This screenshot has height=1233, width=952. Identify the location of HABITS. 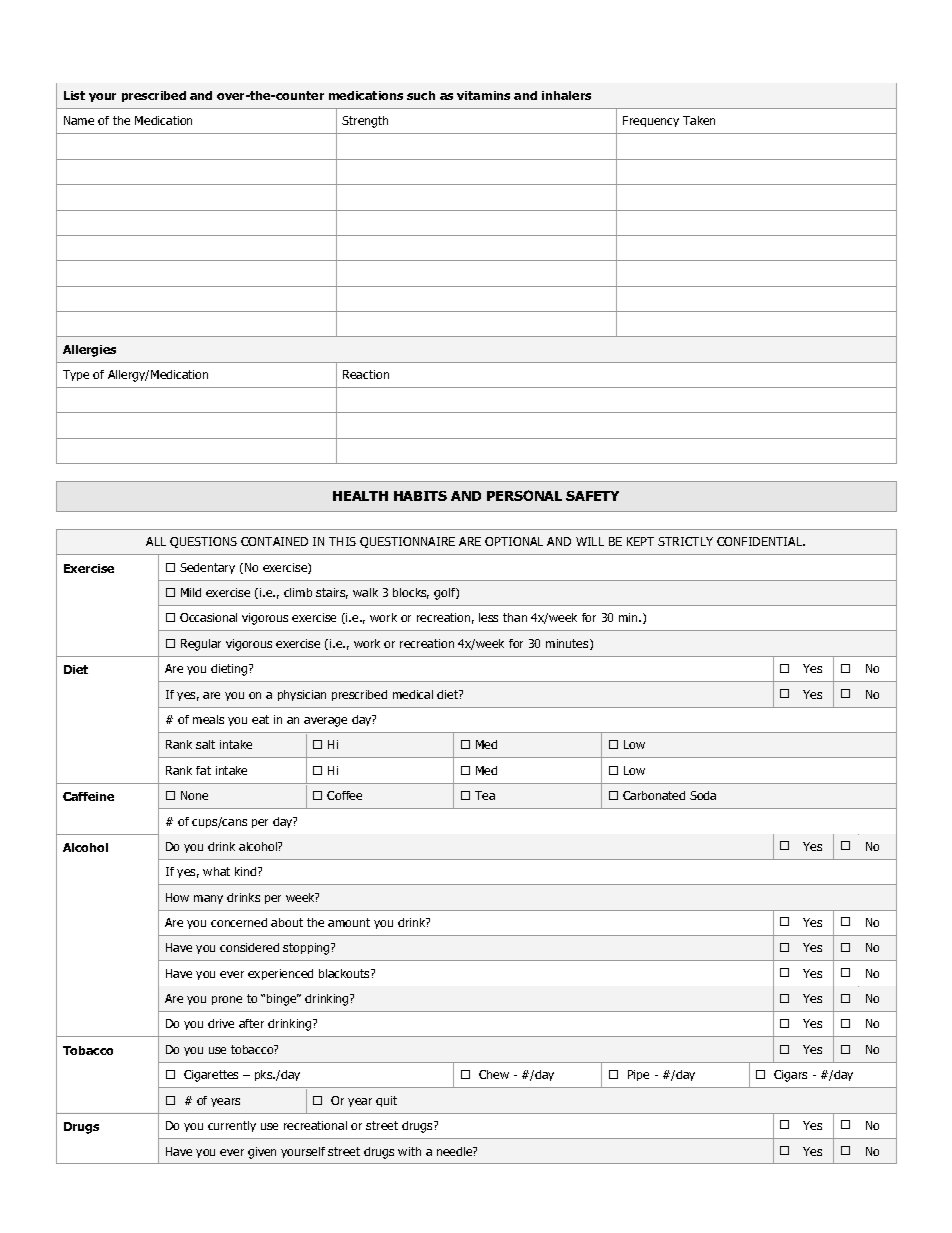
(420, 496).
